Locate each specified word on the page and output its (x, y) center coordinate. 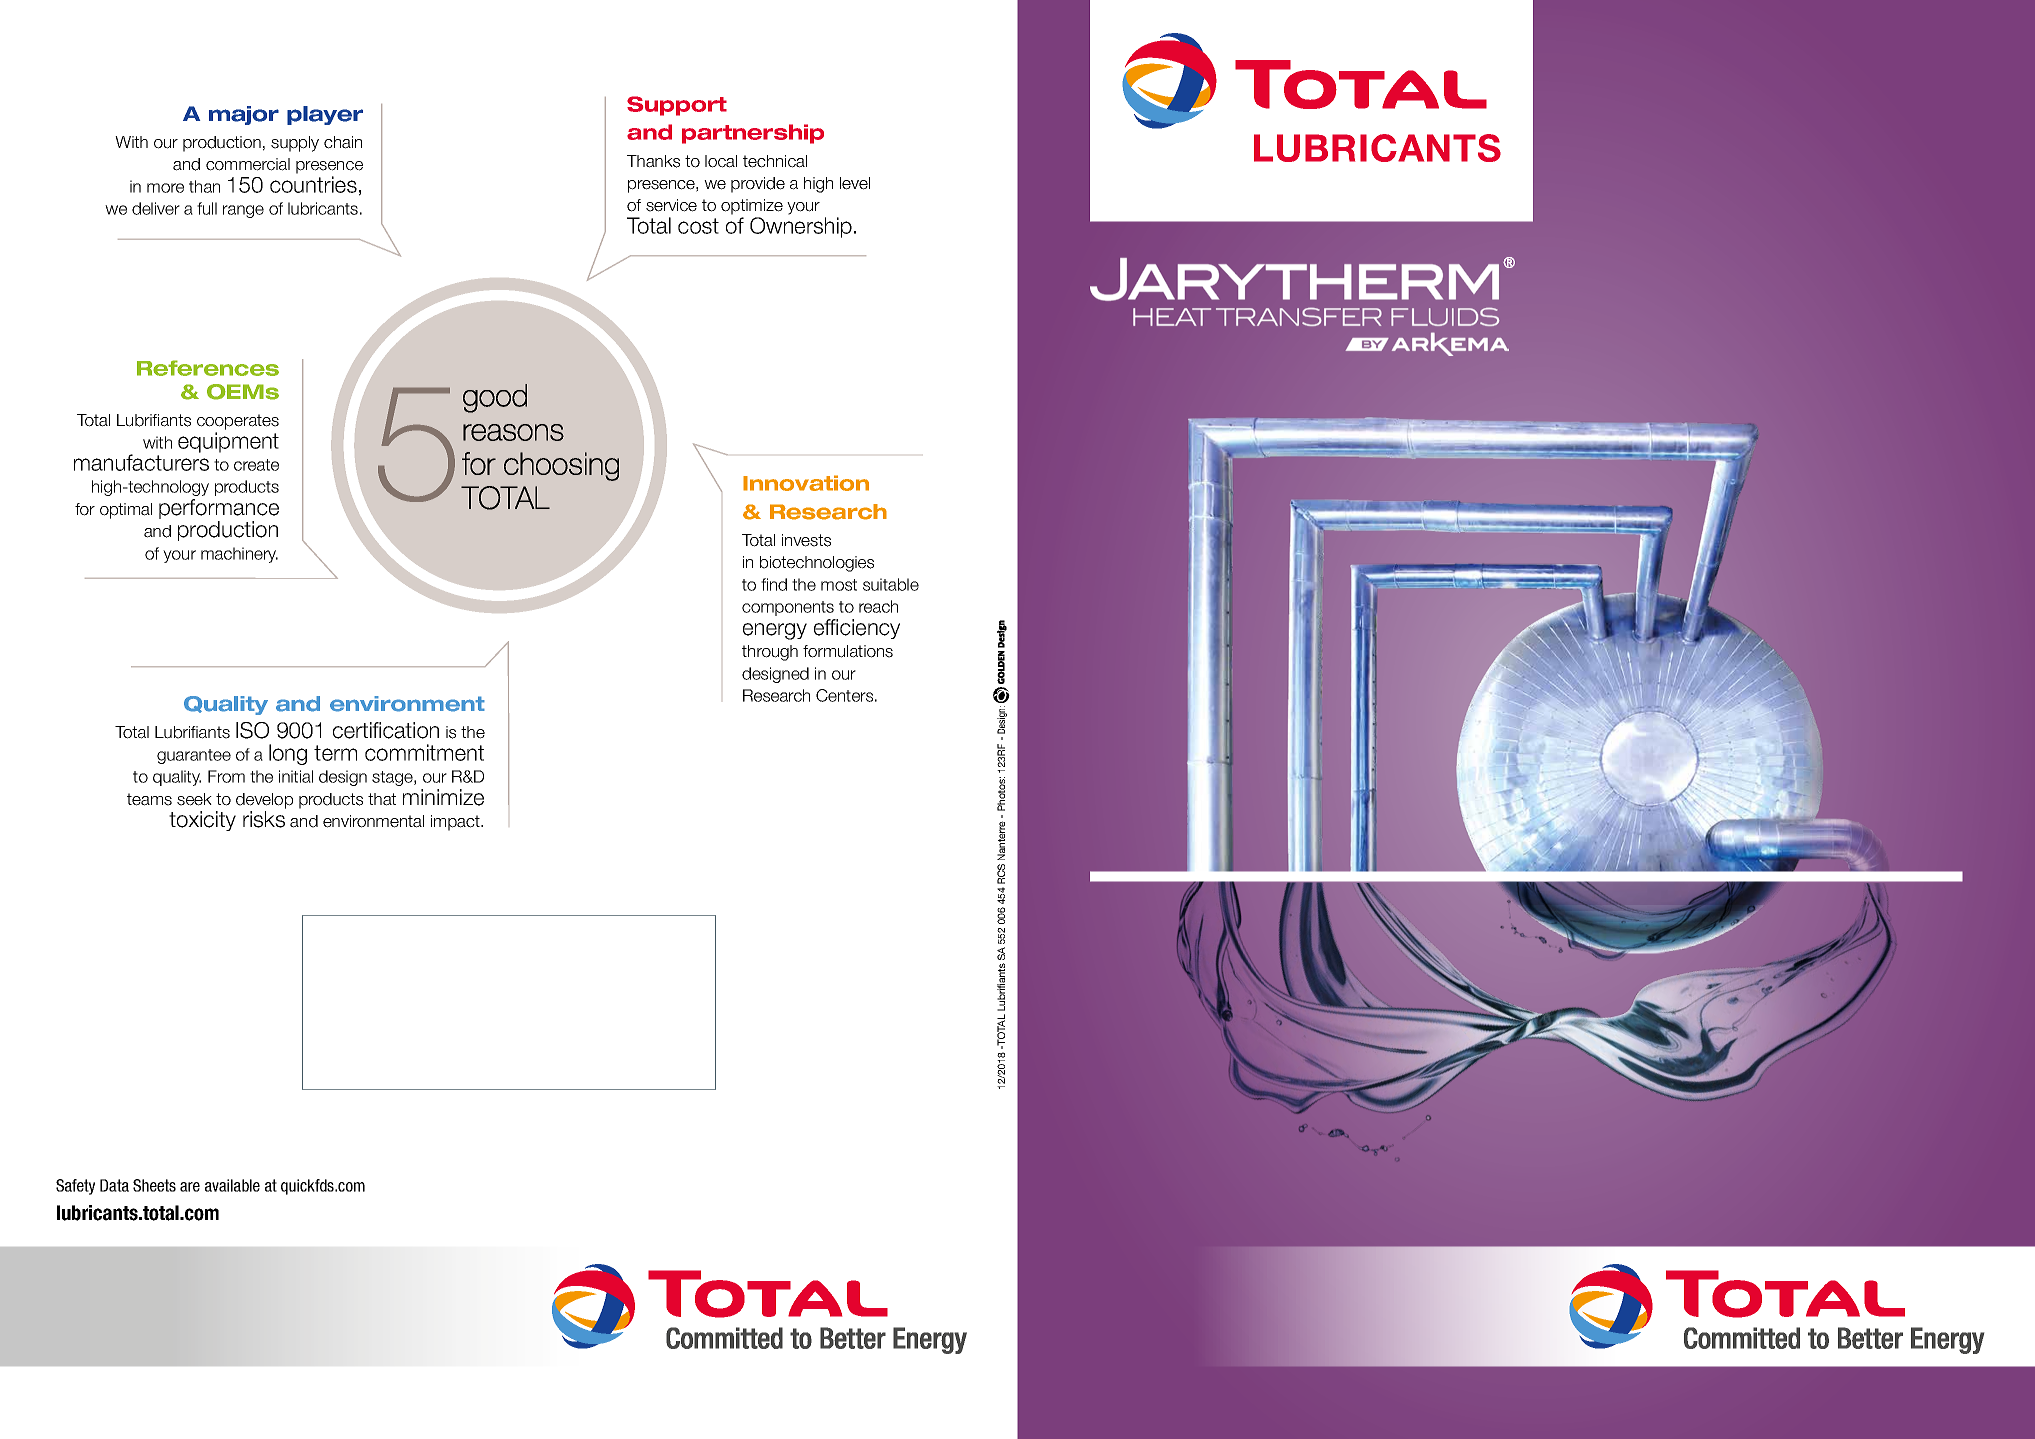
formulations (848, 651)
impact (456, 823)
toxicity (202, 821)
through (770, 653)
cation (411, 730)
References (208, 368)
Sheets (154, 1185)
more (165, 188)
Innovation (806, 483)
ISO (252, 730)
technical (775, 161)
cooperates (238, 422)
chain (343, 142)
